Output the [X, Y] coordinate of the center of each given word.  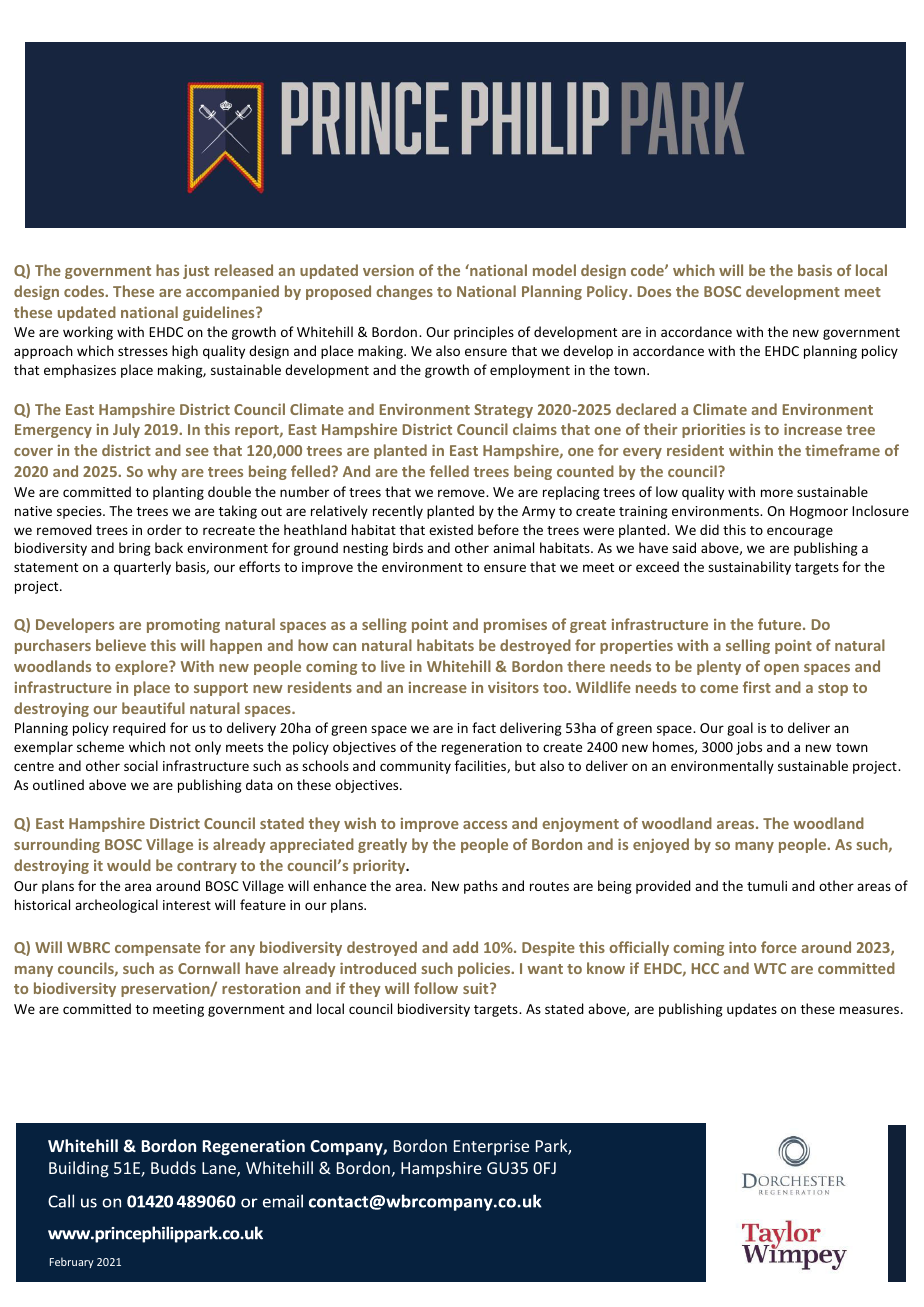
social [141, 765]
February [72, 1262]
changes [404, 292]
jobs [749, 748]
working [88, 333]
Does [654, 291]
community [415, 767]
